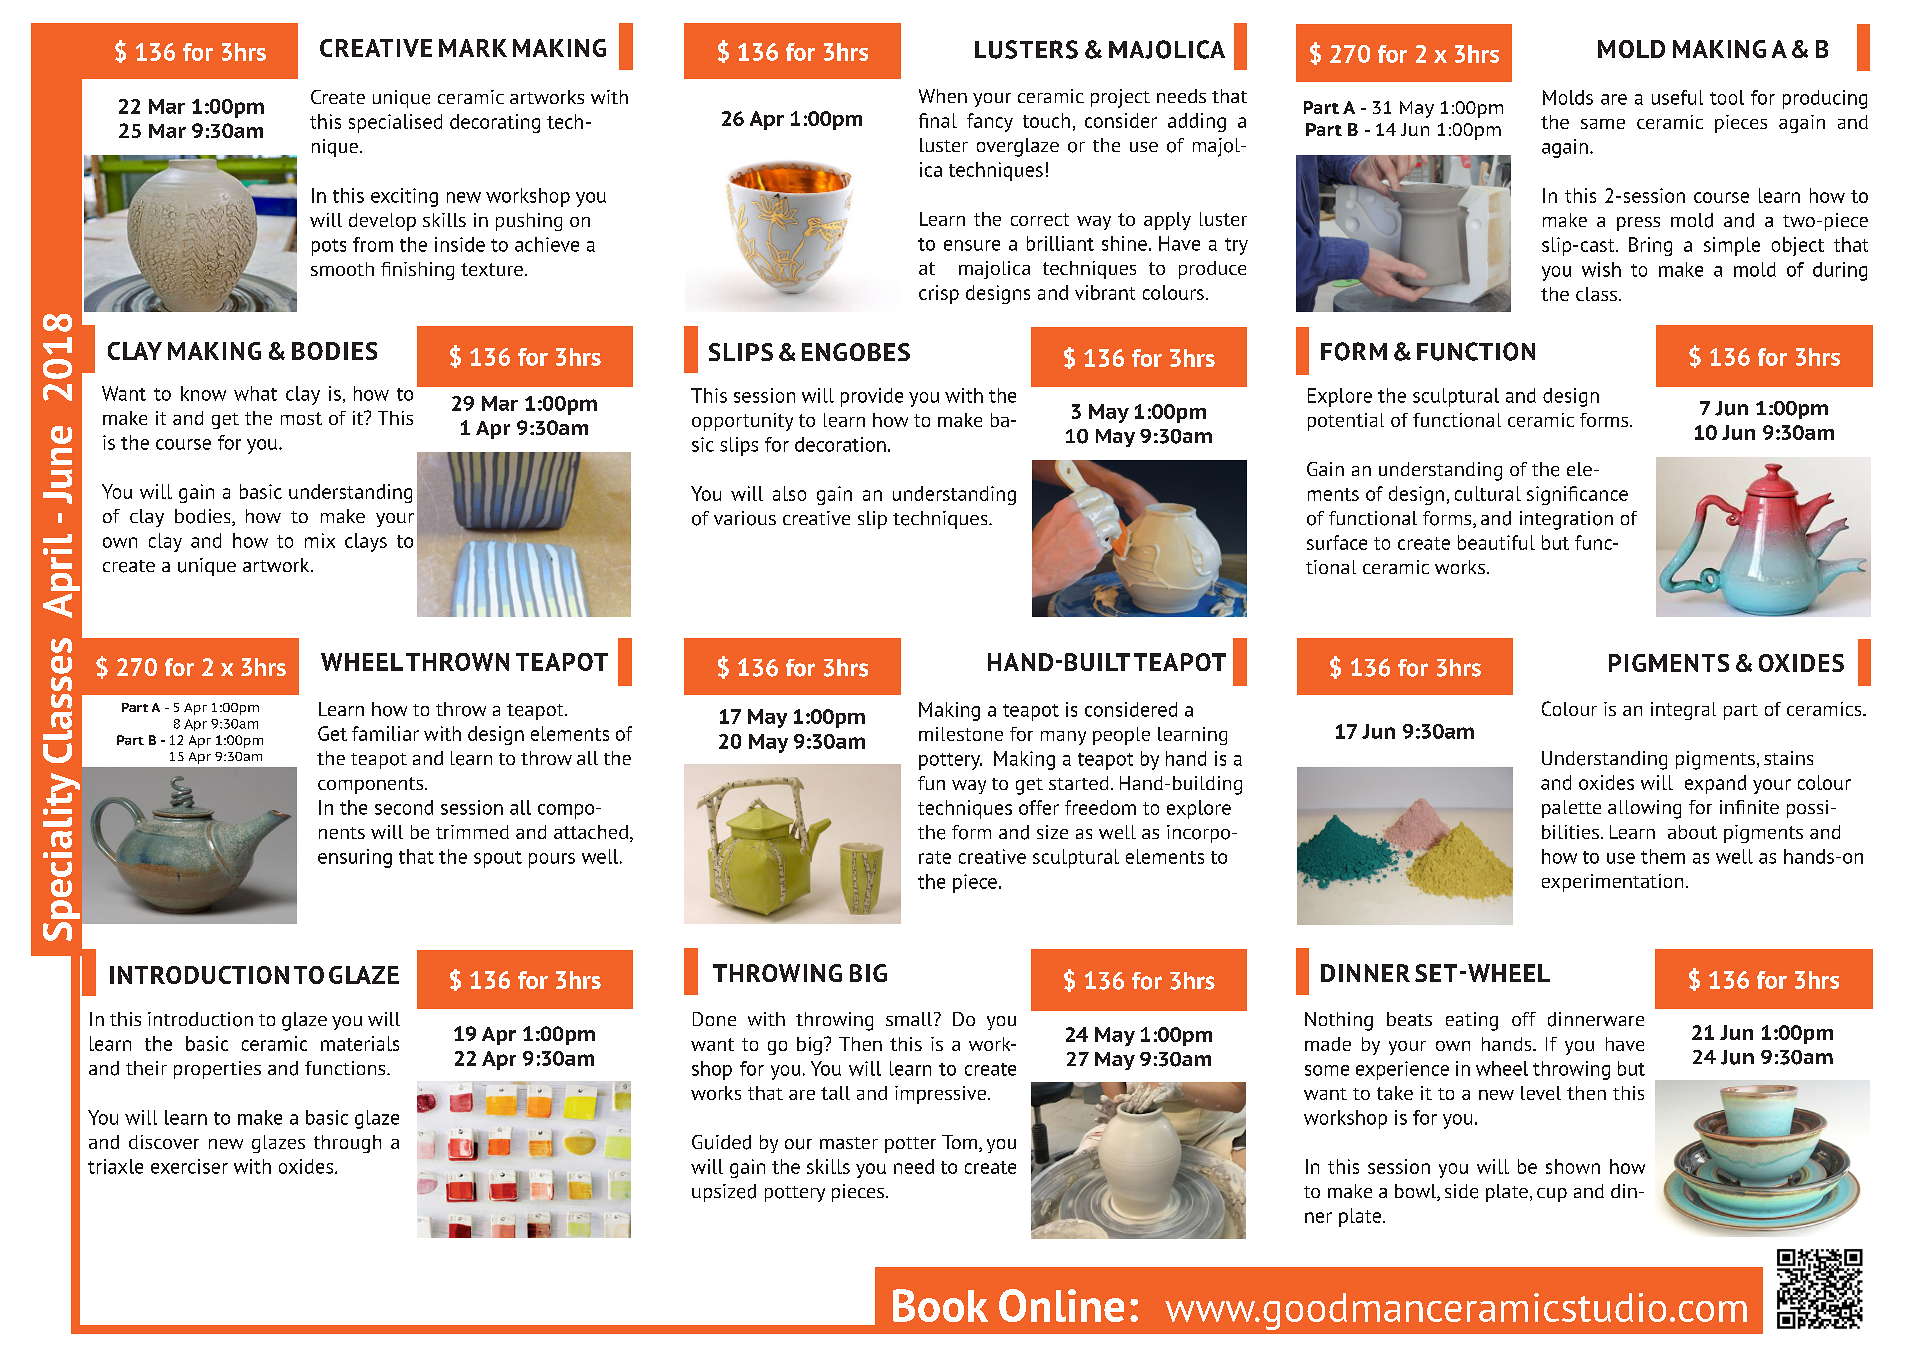 The image size is (1914, 1353). What do you see at coordinates (940, 1305) in the document?
I see `Book` at bounding box center [940, 1305].
